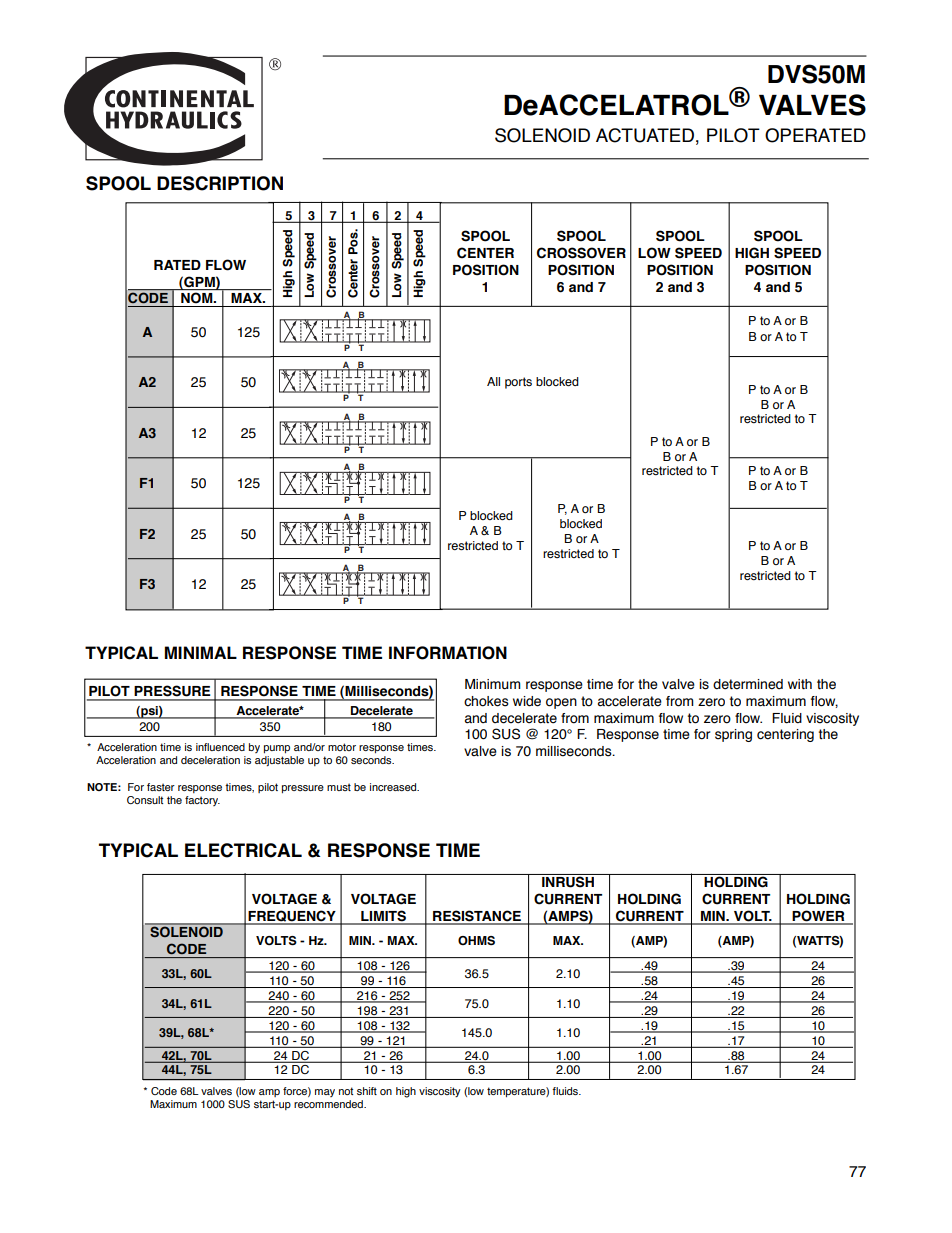 The width and height of the document is (952, 1233). What do you see at coordinates (201, 652) in the document?
I see `MINIMAL` at bounding box center [201, 652].
